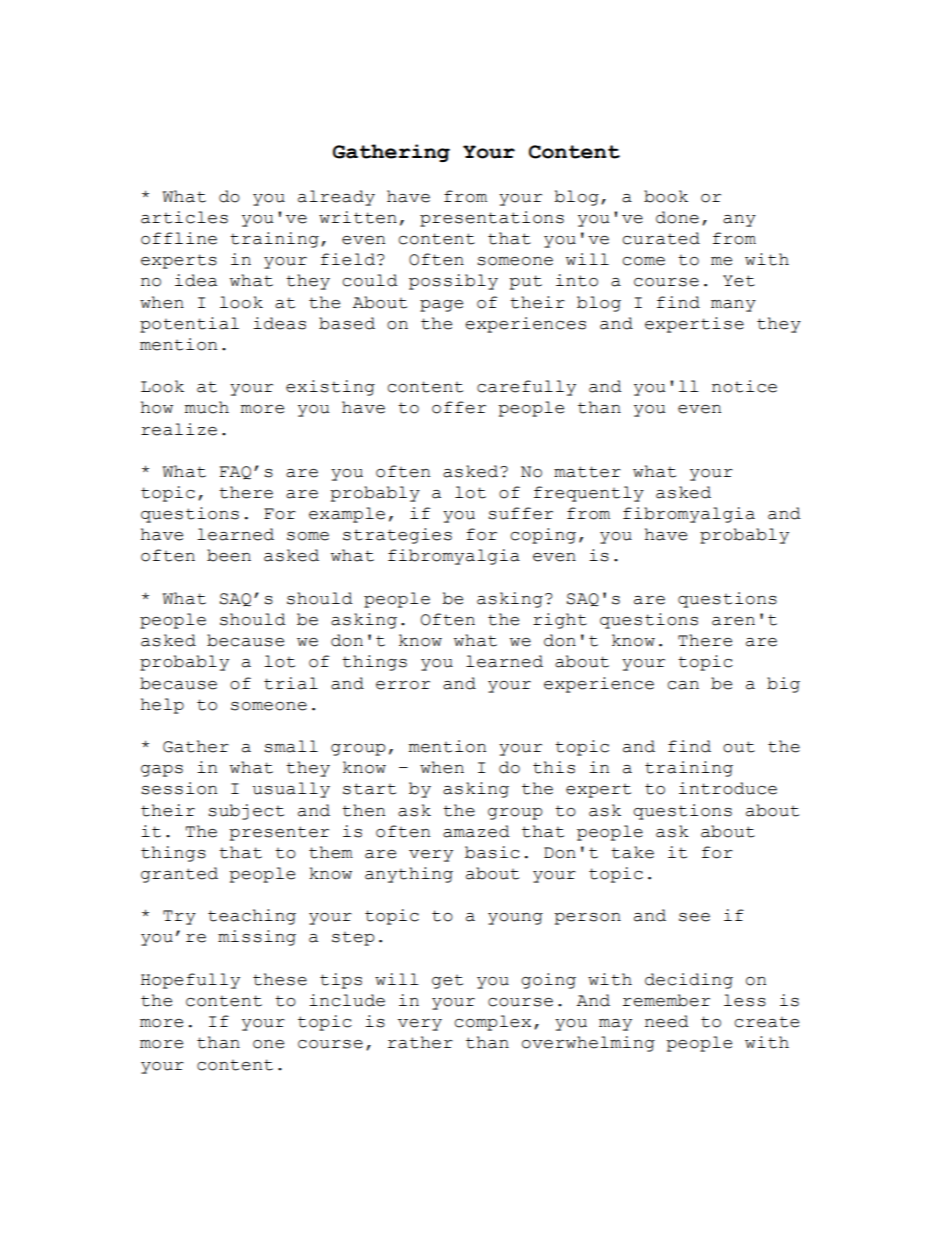  What do you see at coordinates (190, 981) in the document?
I see `Hopefully` at bounding box center [190, 981].
